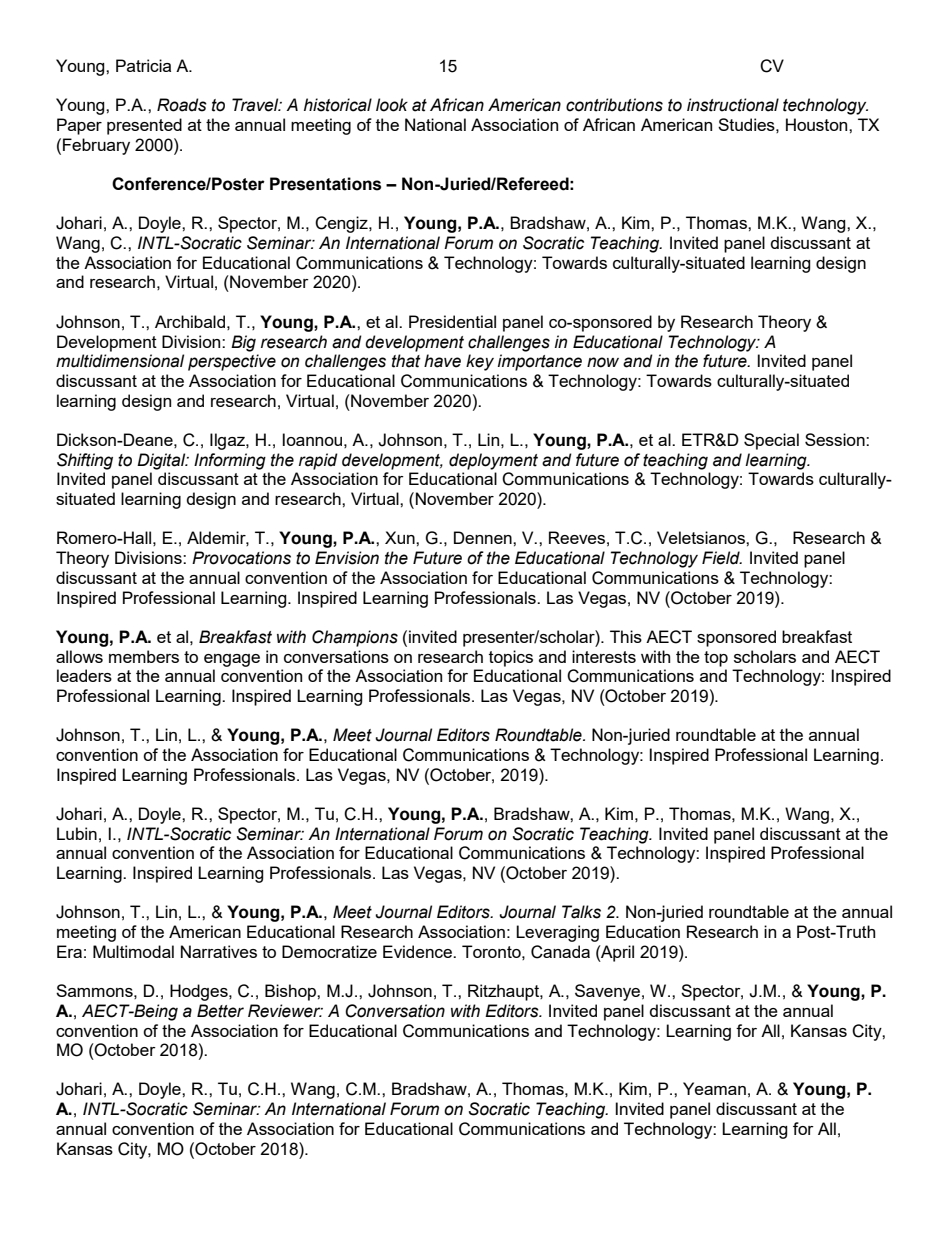 This screenshot has height=1233, width=952. What do you see at coordinates (392, 105) in the screenshot?
I see `look` at bounding box center [392, 105].
